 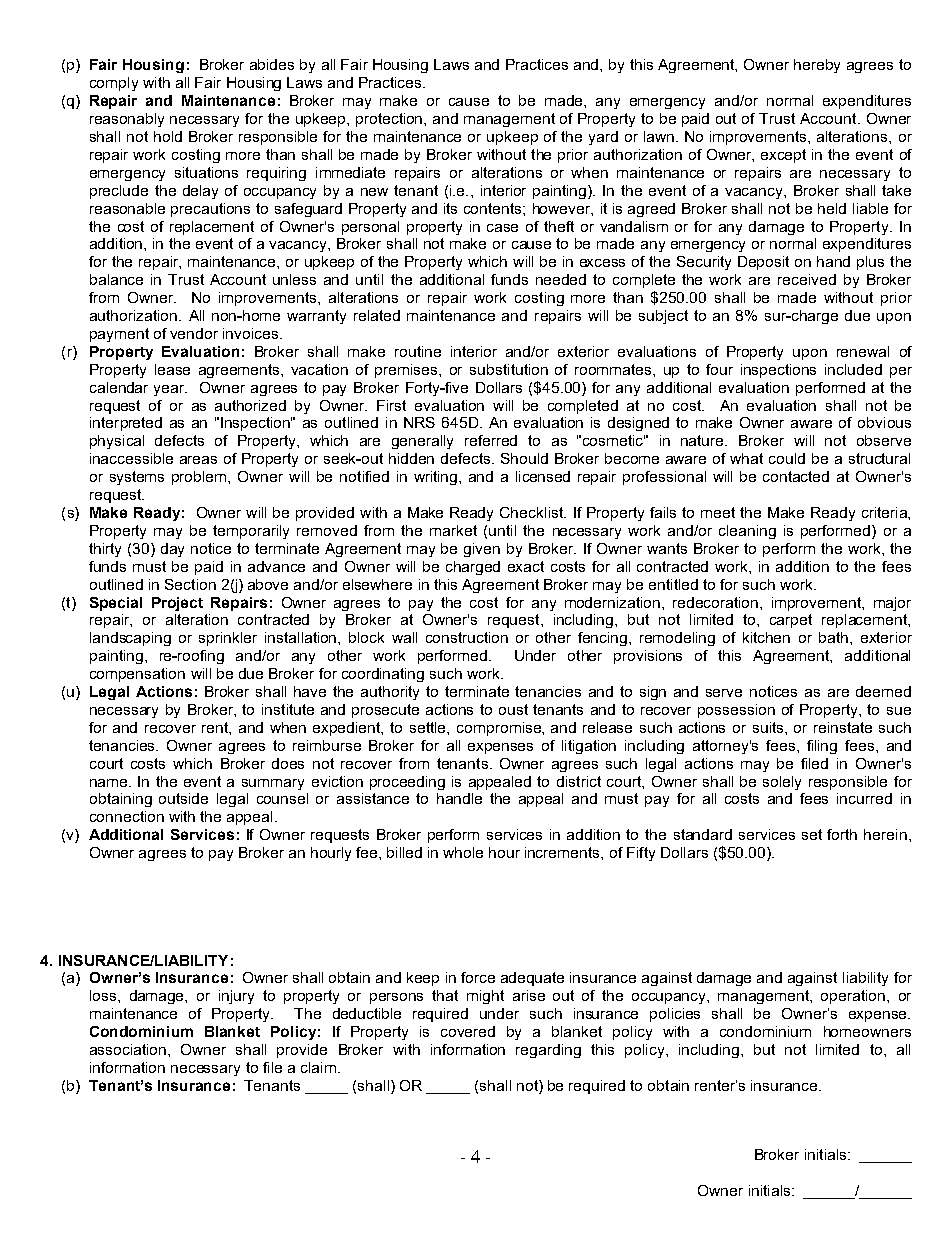 I want to click on protection, so click(x=390, y=120).
